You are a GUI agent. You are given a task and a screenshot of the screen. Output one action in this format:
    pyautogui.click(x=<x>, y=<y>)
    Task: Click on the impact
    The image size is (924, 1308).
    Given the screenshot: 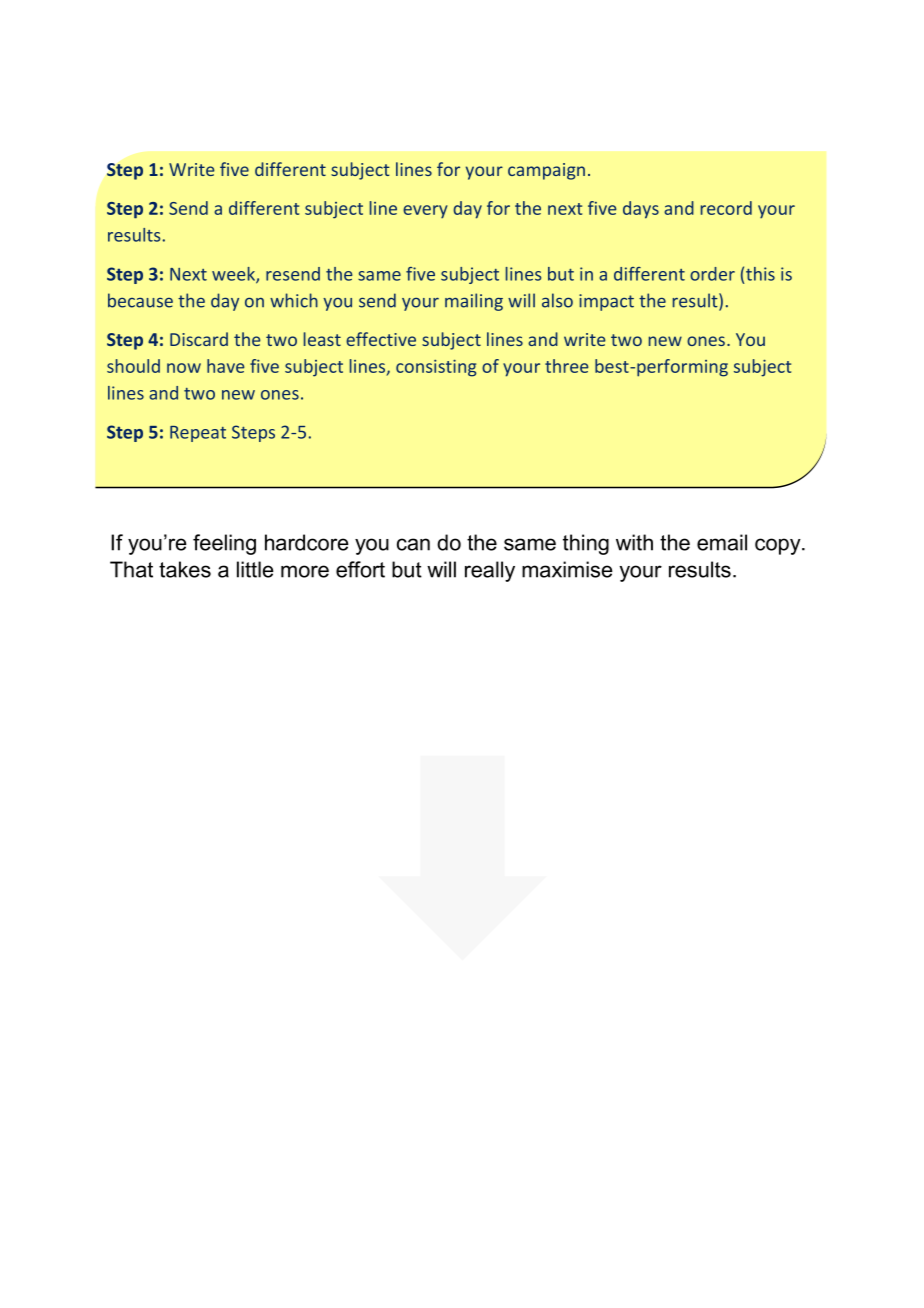 What is the action you would take?
    pyautogui.click(x=606, y=302)
